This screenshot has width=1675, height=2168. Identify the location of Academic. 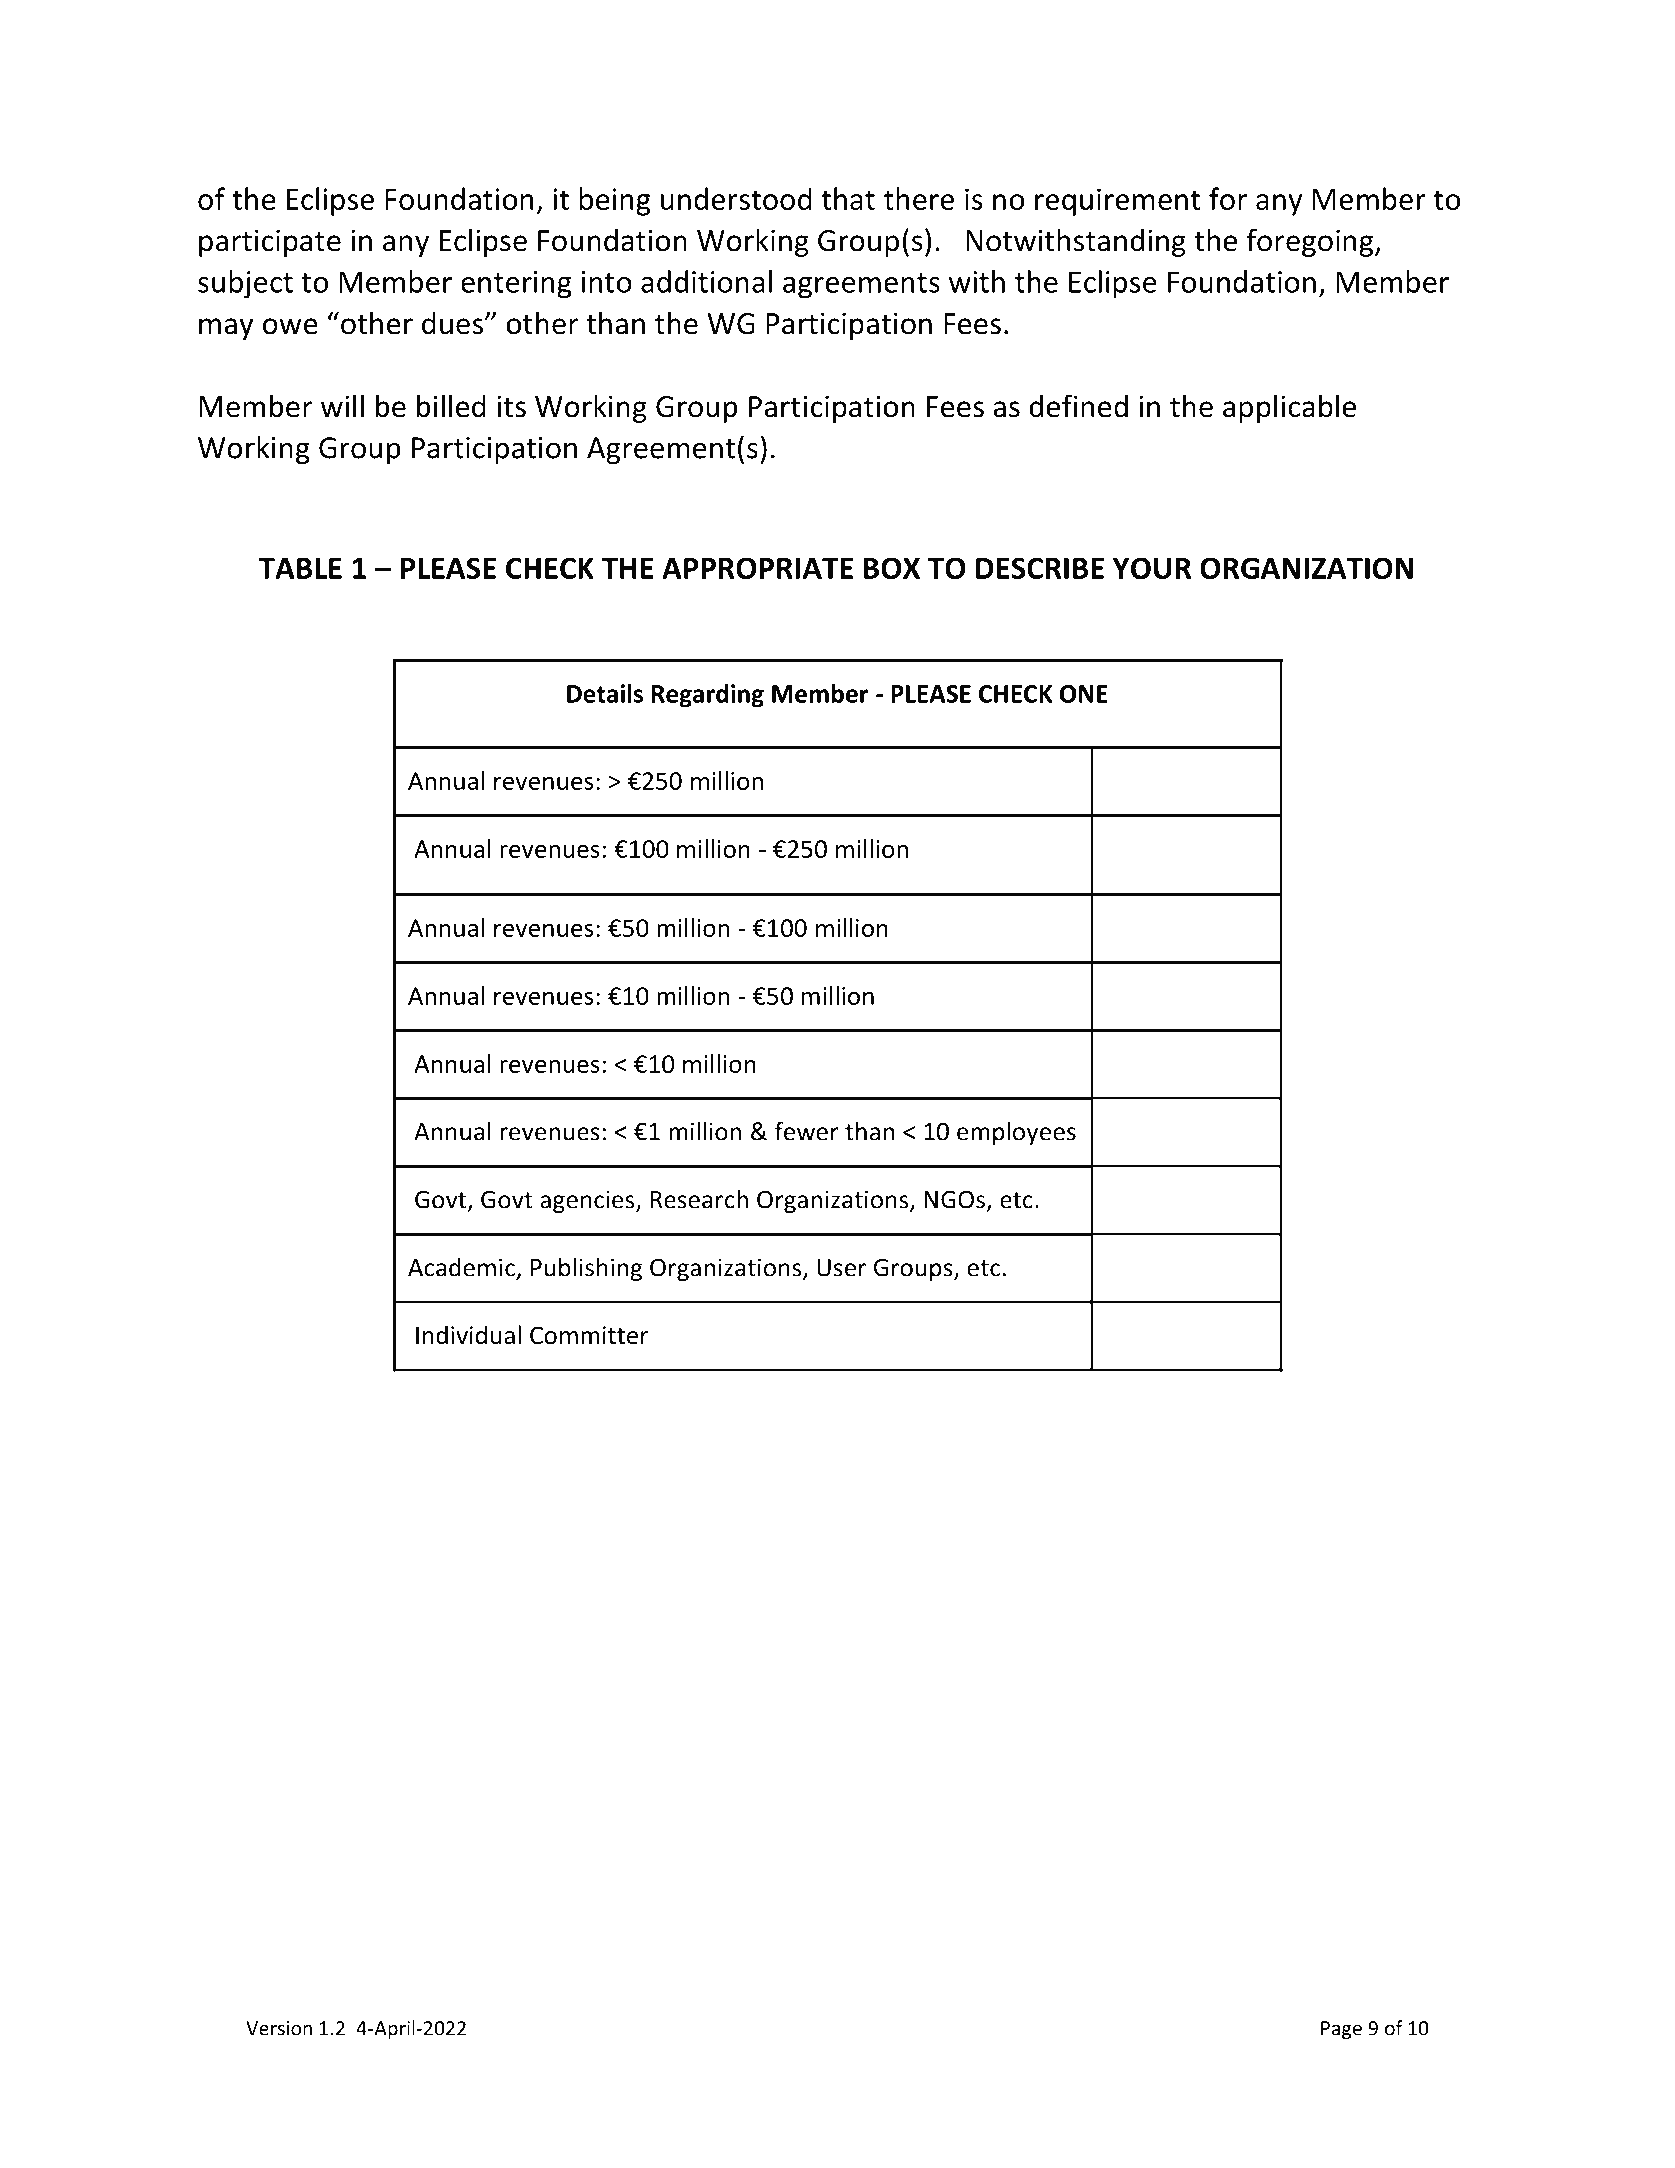
(461, 1267).
